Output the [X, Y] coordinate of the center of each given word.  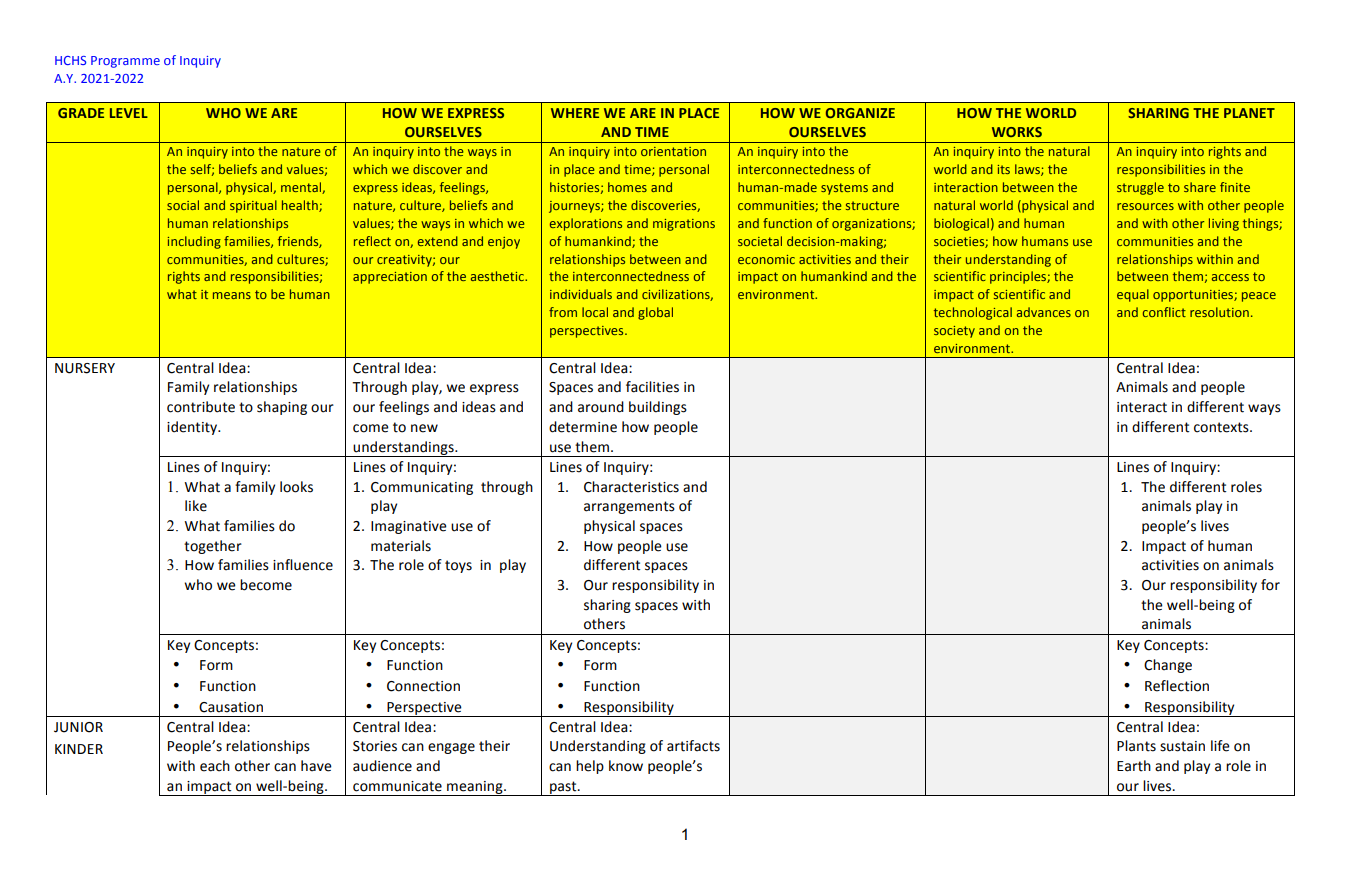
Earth [1134, 766]
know [626, 766]
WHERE [575, 113]
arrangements [629, 507]
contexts [1222, 427]
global [655, 313]
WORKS [1017, 132]
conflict [1164, 312]
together [213, 547]
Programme [125, 62]
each [215, 766]
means [232, 295]
